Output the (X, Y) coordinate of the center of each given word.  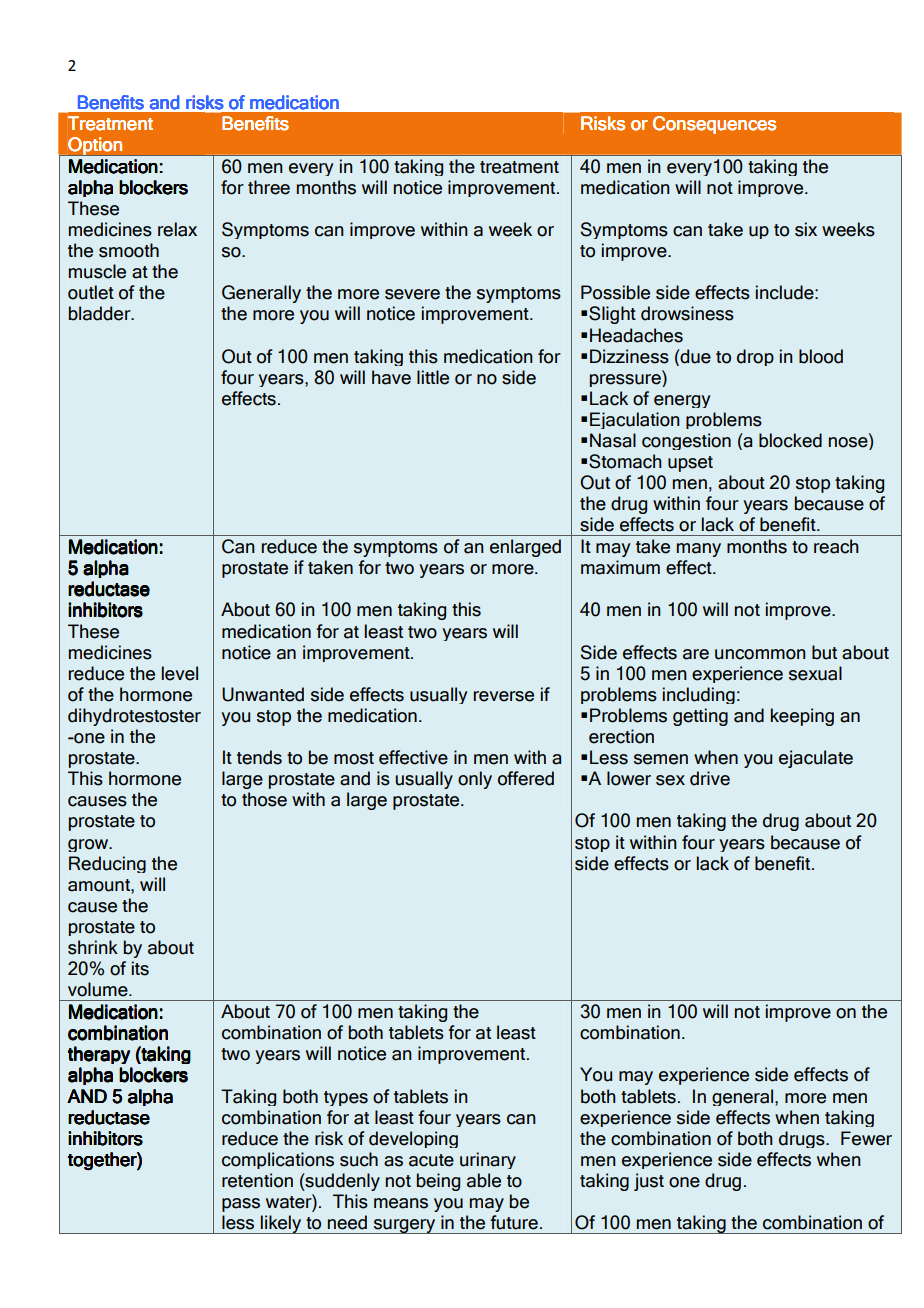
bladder (101, 313)
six (806, 229)
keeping (802, 717)
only (475, 780)
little (433, 377)
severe (412, 294)
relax (177, 229)
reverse (504, 696)
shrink (93, 947)
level (180, 673)
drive (710, 778)
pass (241, 1205)
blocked (790, 440)
